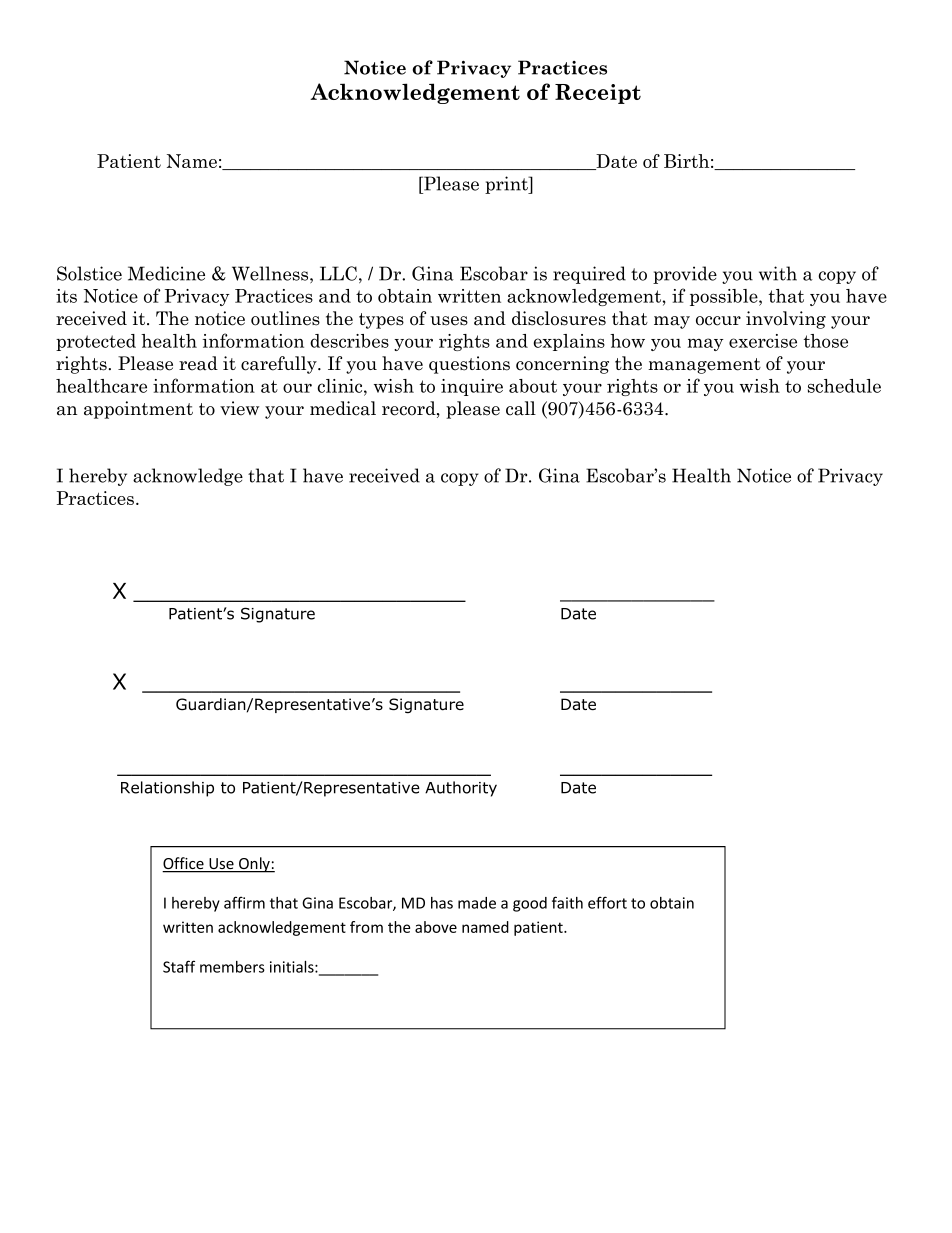  What do you see at coordinates (436, 927) in the page?
I see `above` at bounding box center [436, 927].
